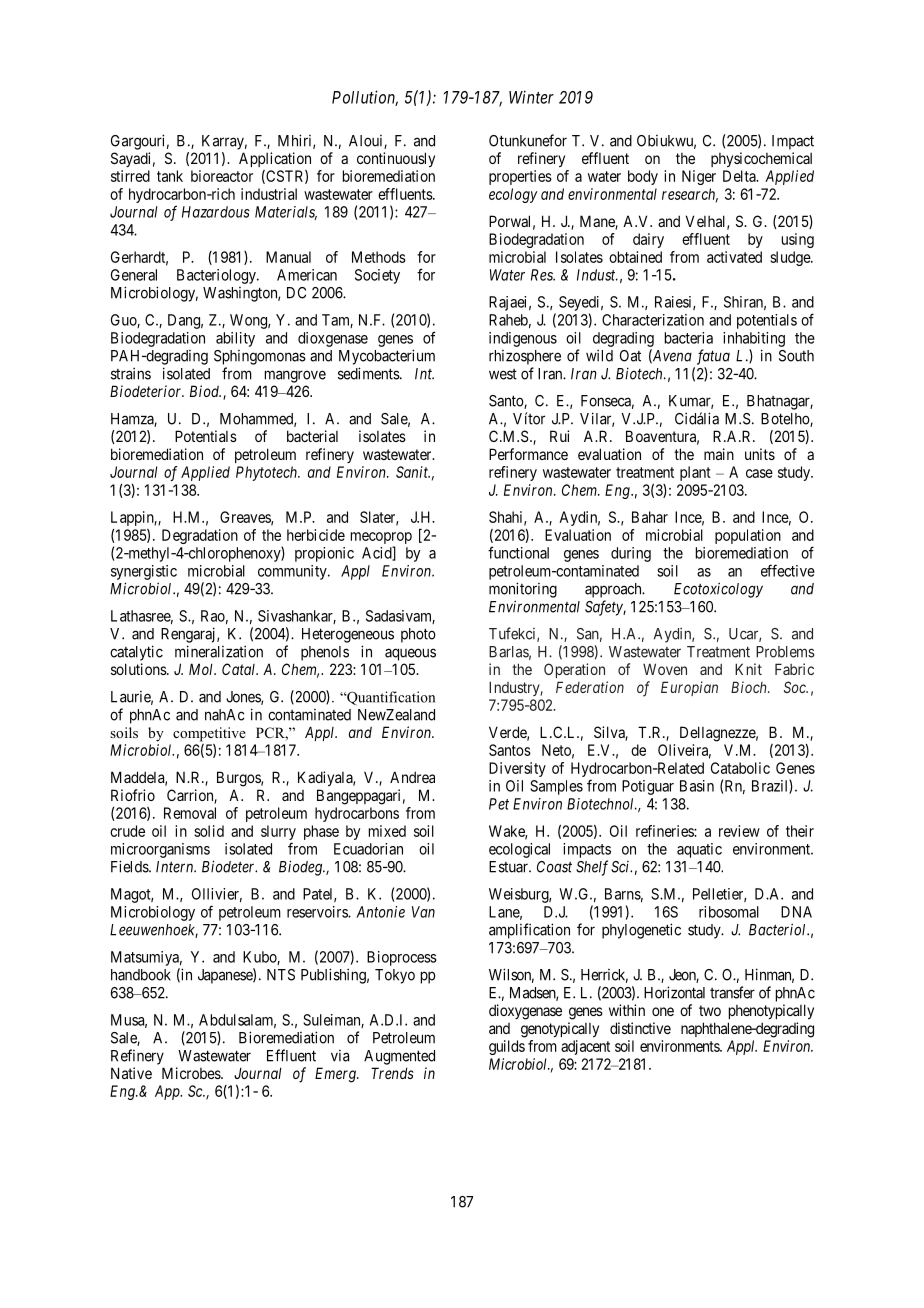 The width and height of the screenshot is (924, 1308). Describe the element at coordinates (222, 176) in the screenshot. I see `bioreactor` at that location.
